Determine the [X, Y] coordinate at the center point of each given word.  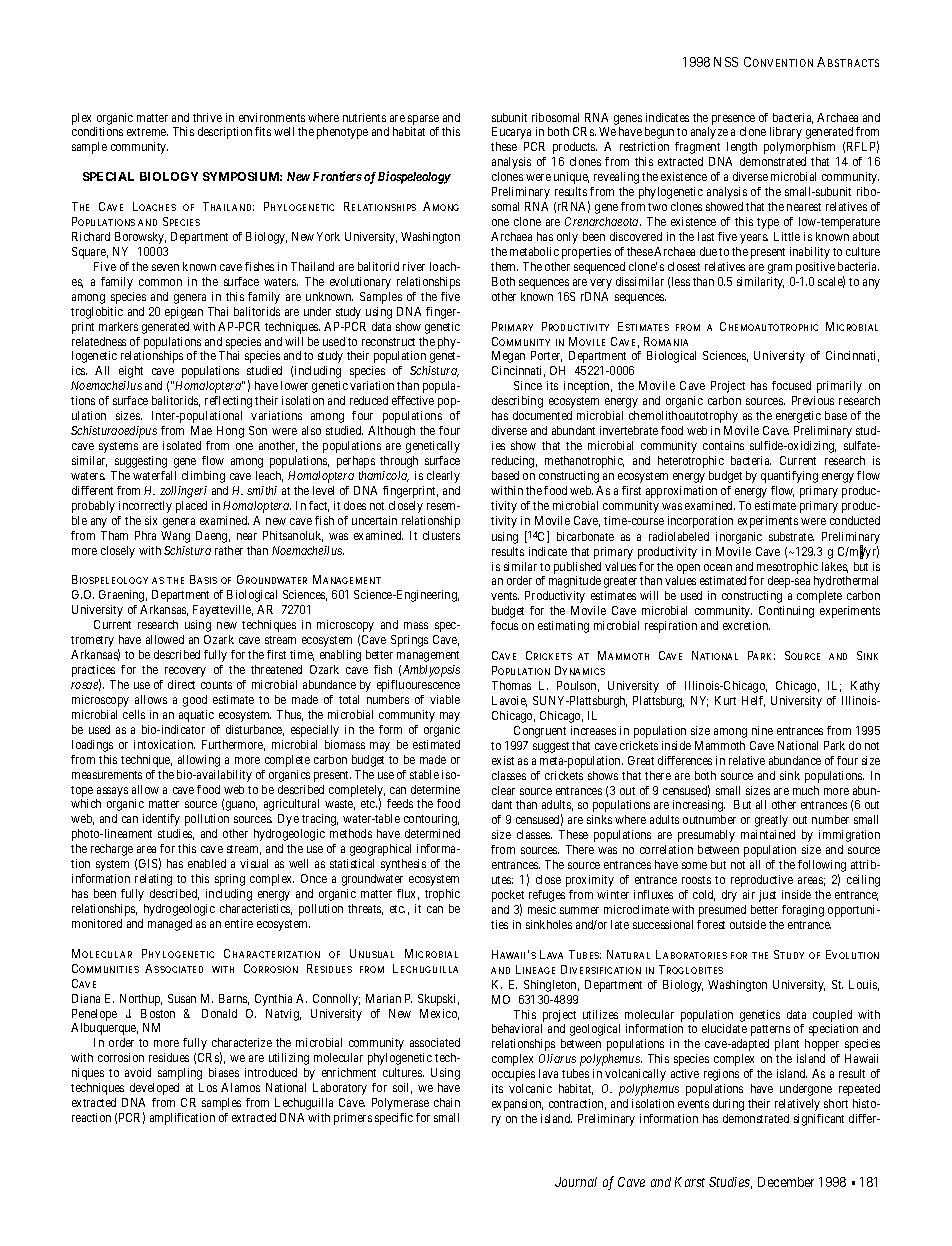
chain [447, 1102]
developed [154, 1089]
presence [733, 120]
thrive [207, 117]
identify [161, 820]
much [806, 790]
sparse [423, 120]
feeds [400, 803]
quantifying [789, 477]
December [786, 1182]
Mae [201, 430]
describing [517, 402]
